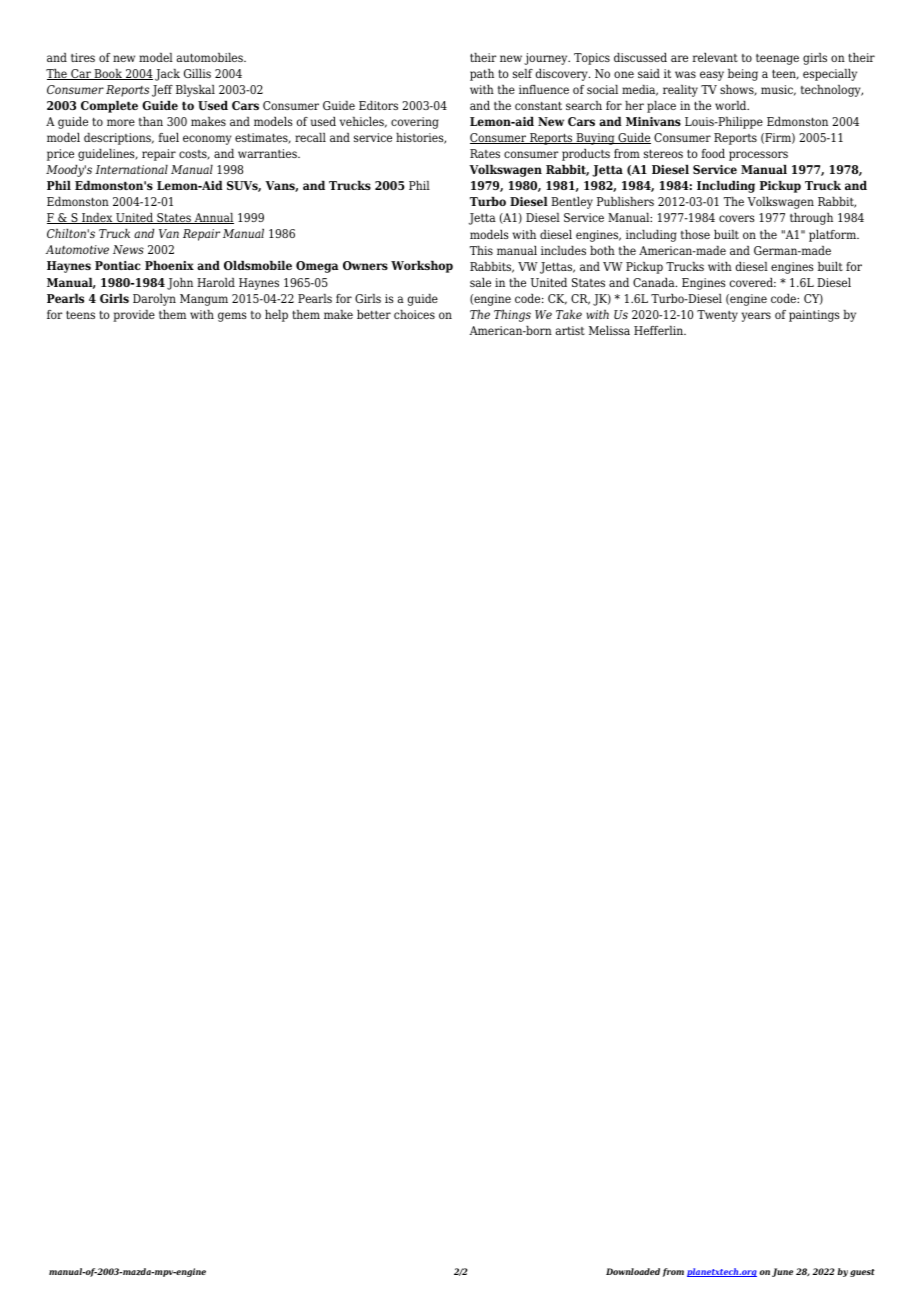  Describe the element at coordinates (134, 316) in the screenshot. I see `provide` at that location.
